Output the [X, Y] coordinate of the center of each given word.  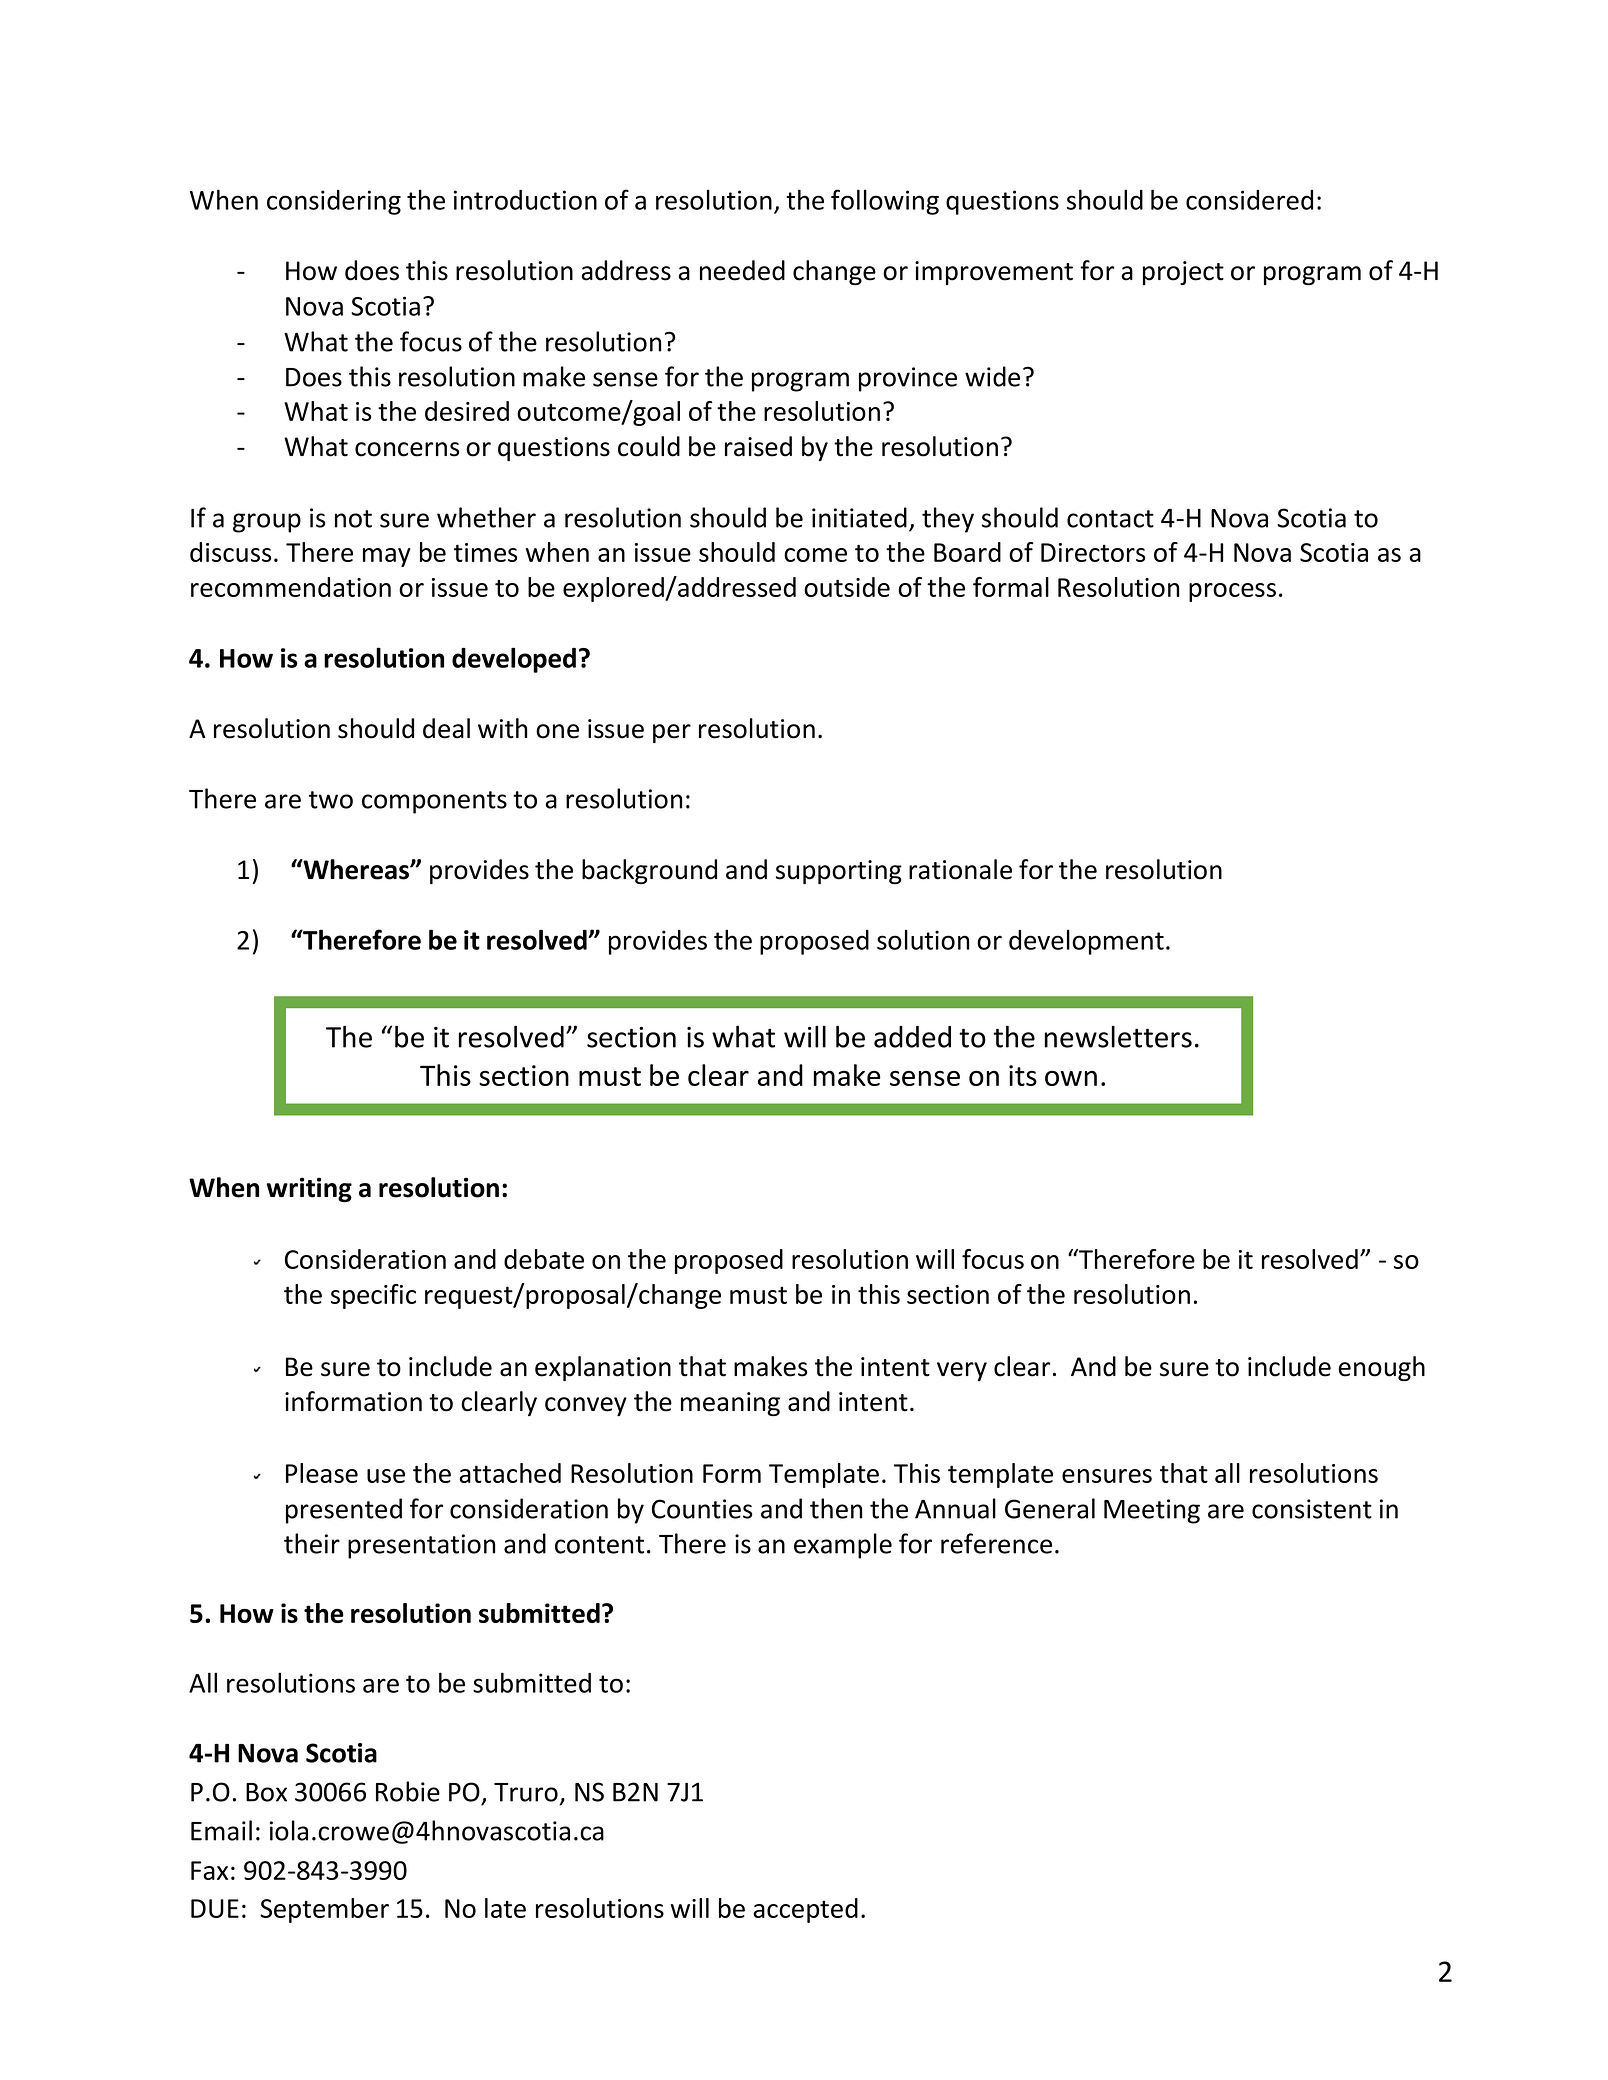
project [1183, 273]
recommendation [291, 587]
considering [334, 202]
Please [322, 1473]
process [1232, 592]
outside [847, 587]
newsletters [1118, 1036]
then [836, 1508]
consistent [1312, 1509]
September [324, 1910]
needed [742, 270]
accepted [805, 1910]
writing [309, 1190]
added [912, 1037]
